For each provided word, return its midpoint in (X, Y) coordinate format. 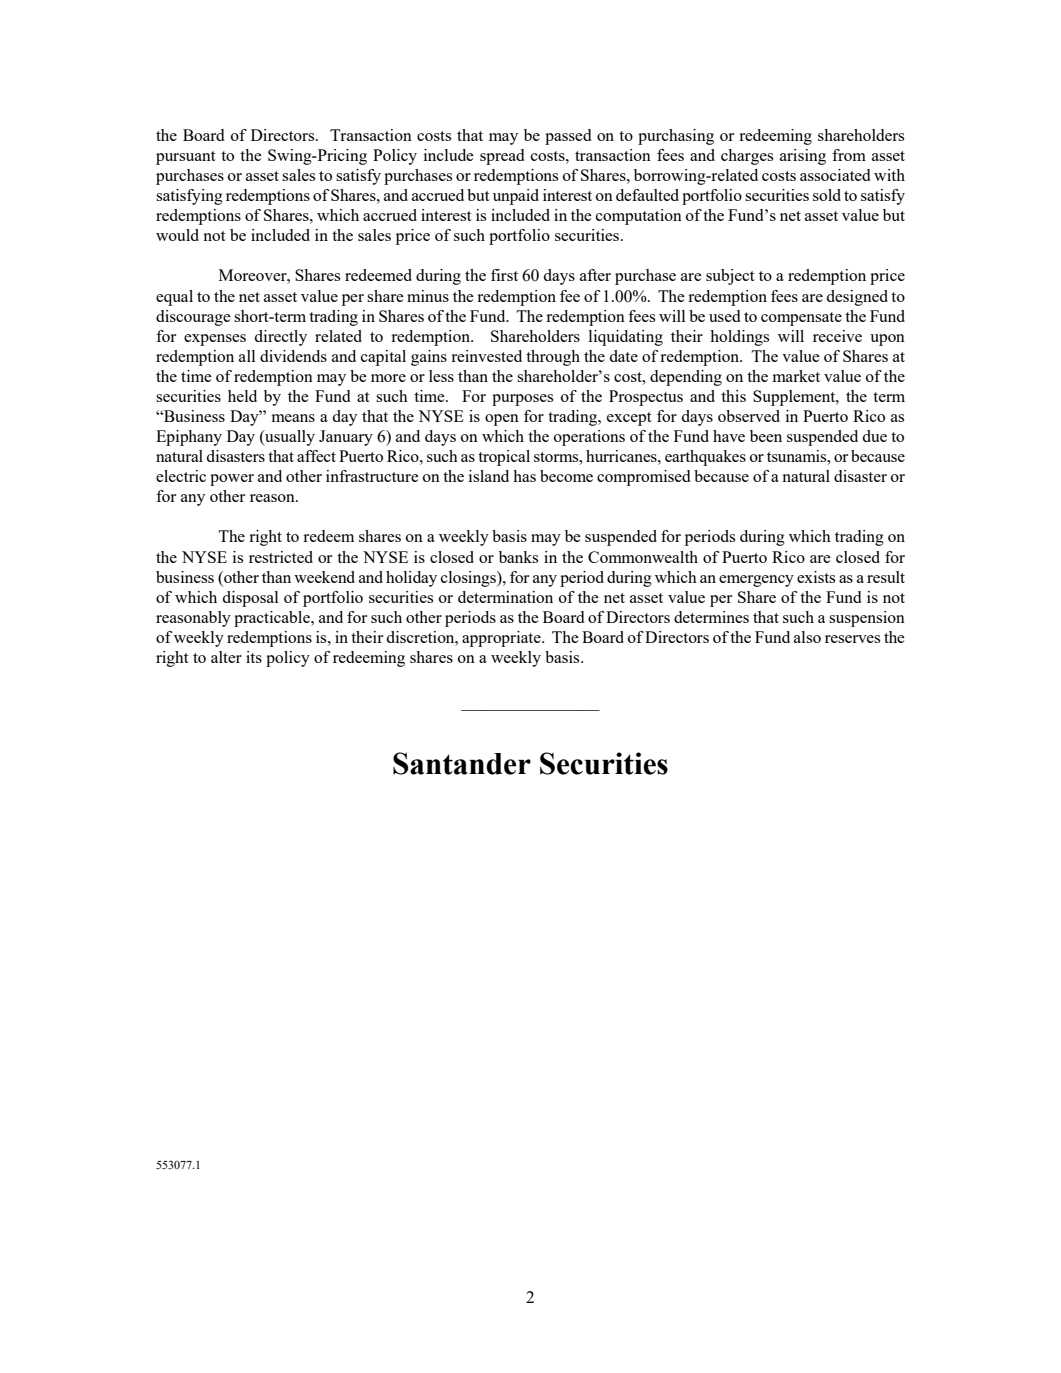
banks (518, 557)
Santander (462, 763)
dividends (293, 356)
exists (816, 577)
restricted (281, 557)
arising (803, 157)
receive (837, 336)
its (254, 657)
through (553, 358)
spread (502, 157)
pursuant (186, 158)
